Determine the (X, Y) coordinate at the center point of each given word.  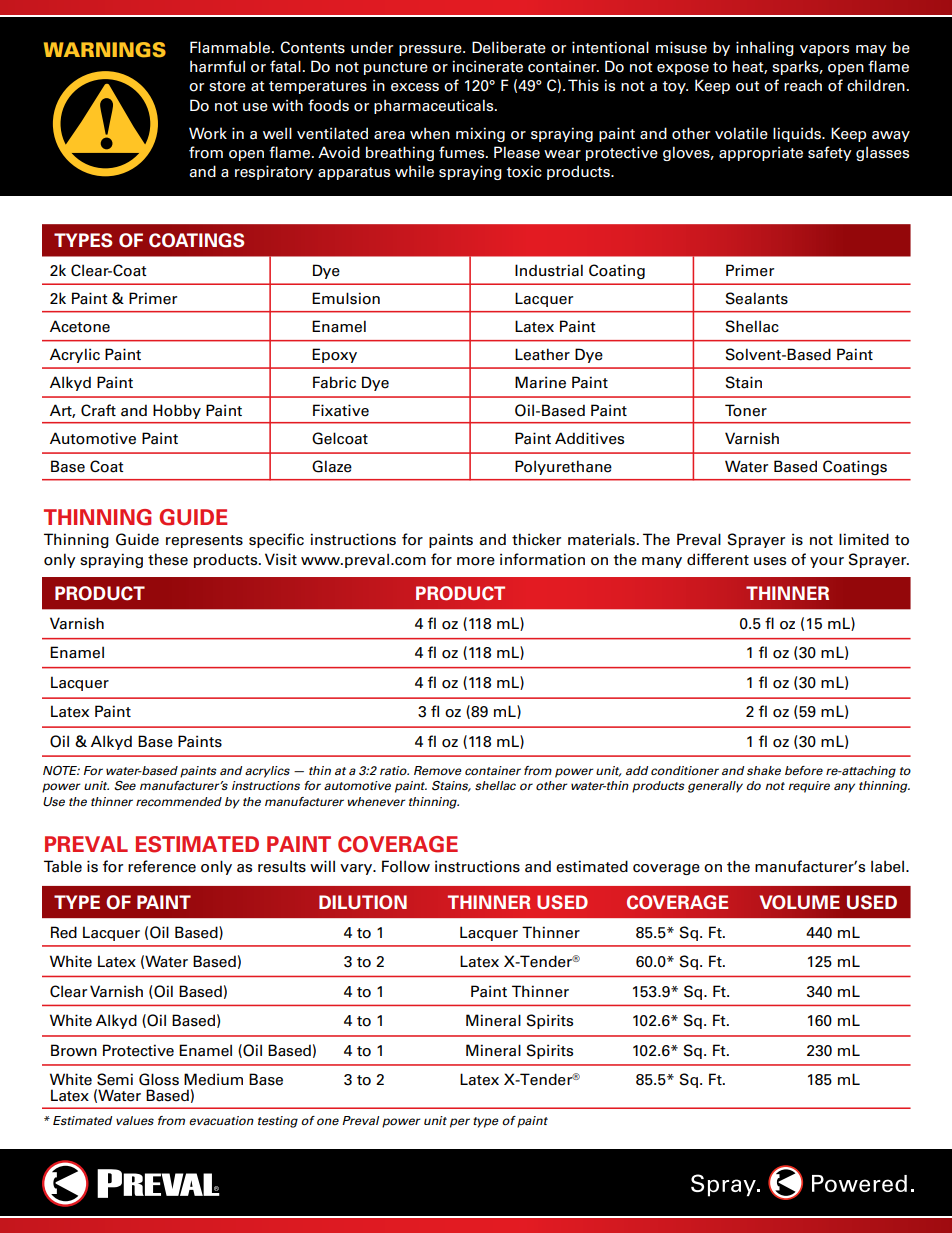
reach (803, 85)
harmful (217, 66)
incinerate (487, 66)
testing (278, 1122)
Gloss (159, 1079)
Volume (799, 902)
